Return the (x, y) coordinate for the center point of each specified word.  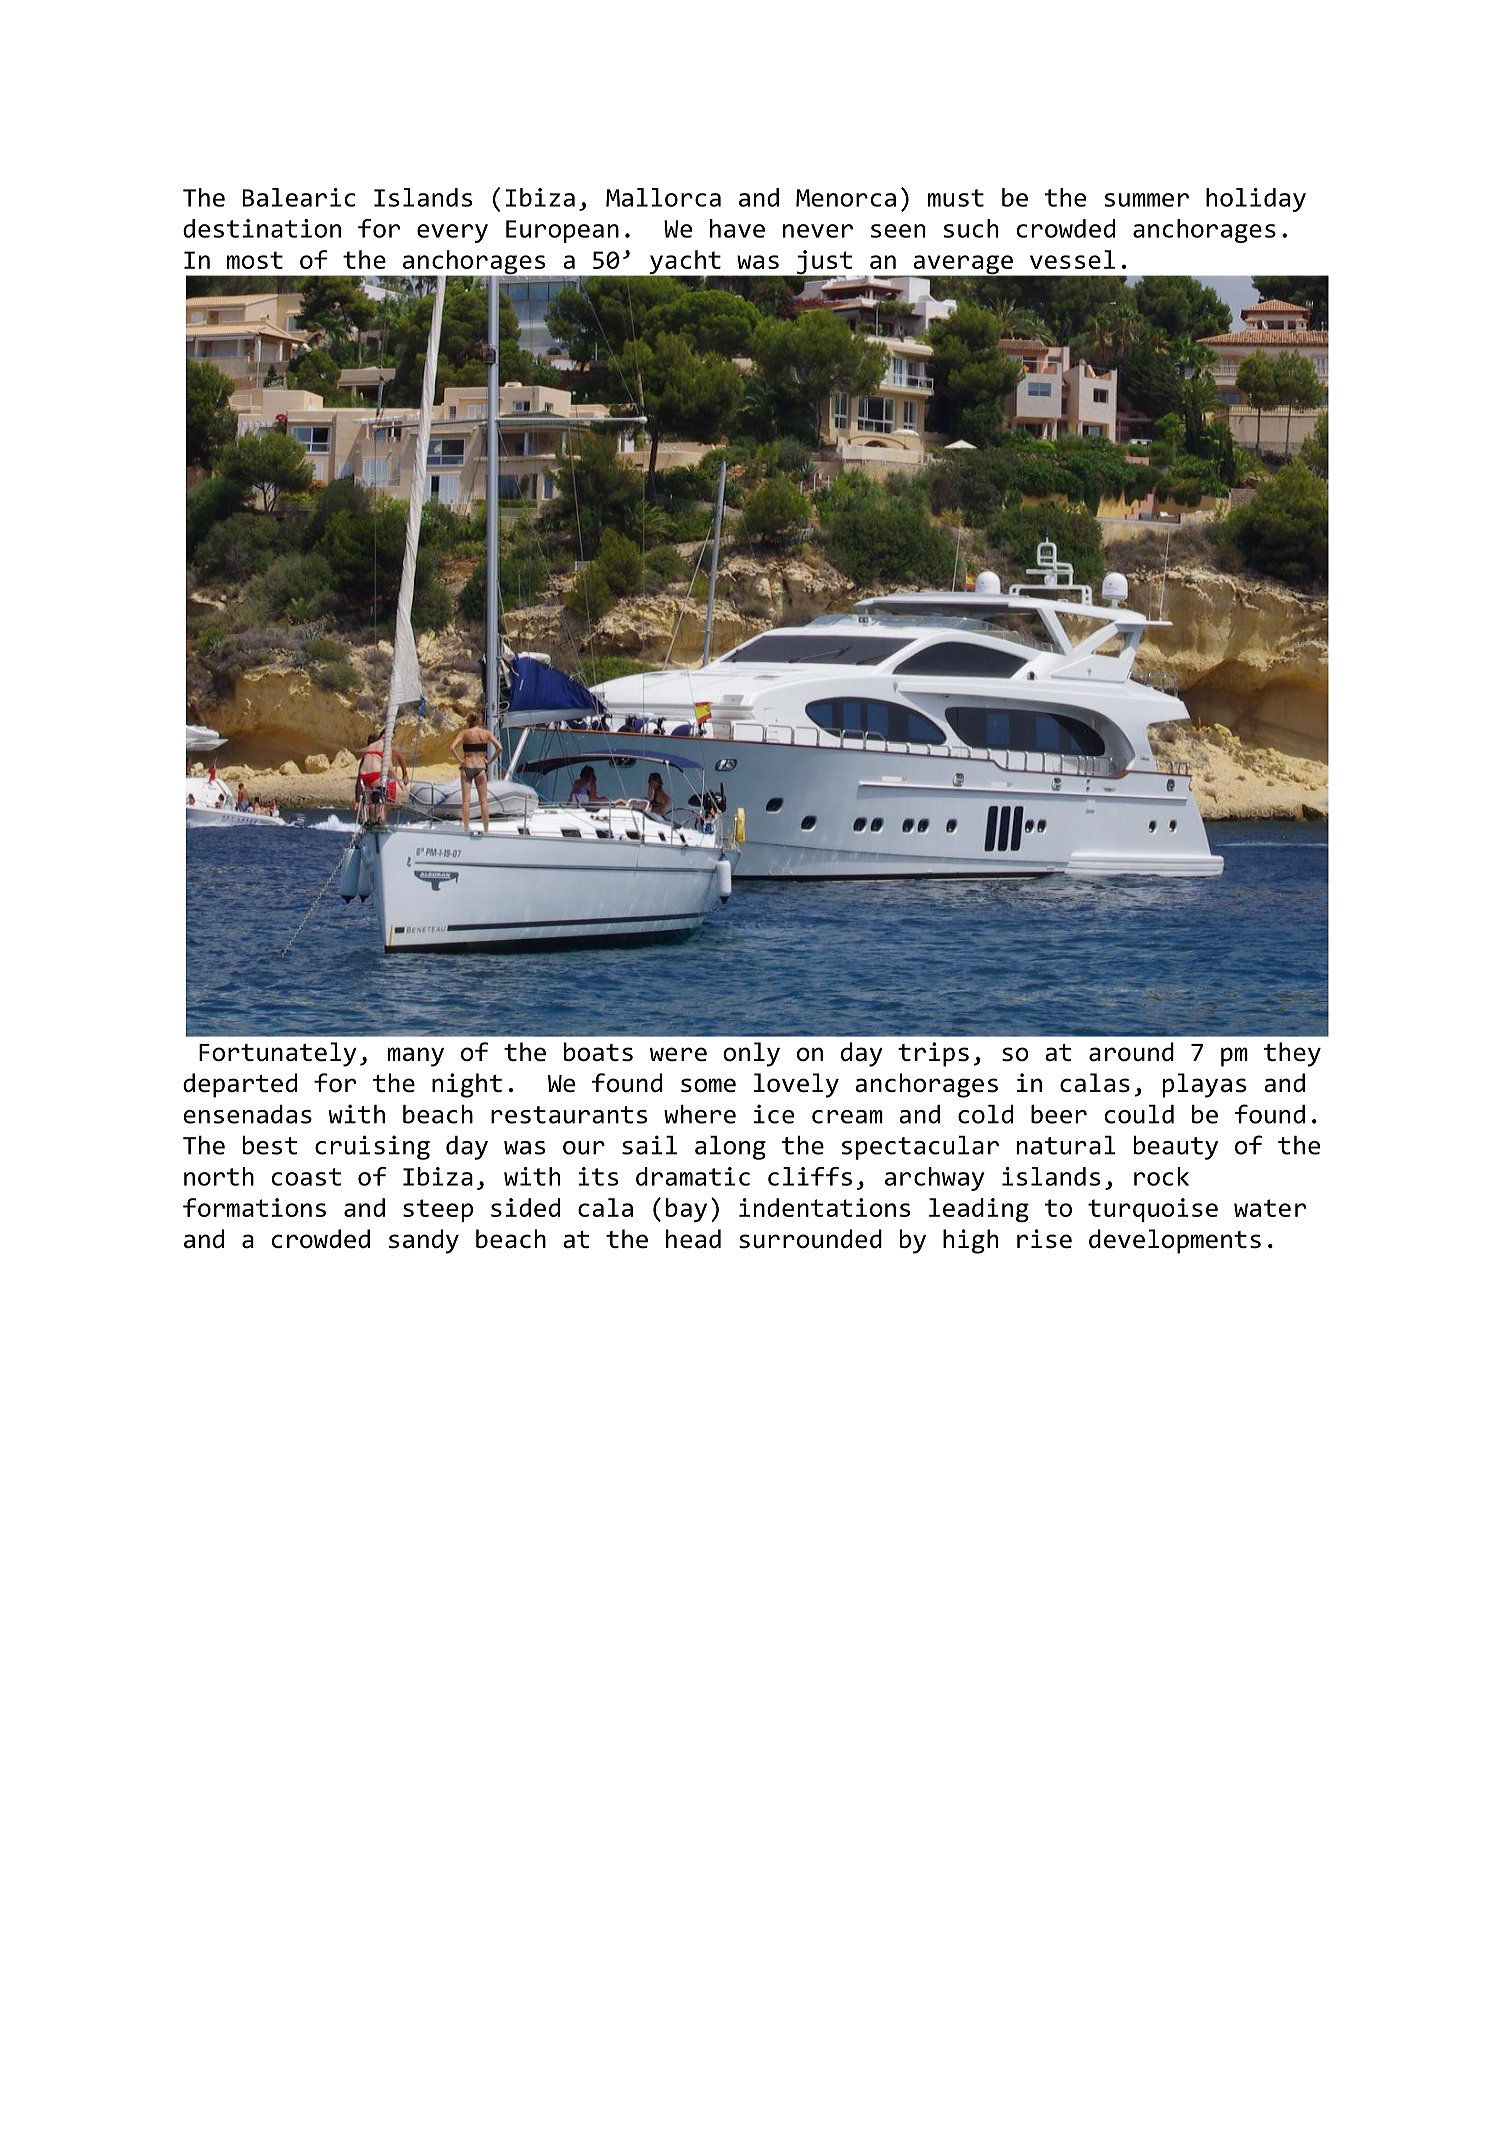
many (416, 1057)
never (818, 231)
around (1131, 1052)
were (678, 1054)
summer (1147, 200)
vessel (1072, 259)
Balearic (299, 197)
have (737, 228)
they (1292, 1054)
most (255, 260)
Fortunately (278, 1054)
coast (306, 1177)
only (751, 1054)
